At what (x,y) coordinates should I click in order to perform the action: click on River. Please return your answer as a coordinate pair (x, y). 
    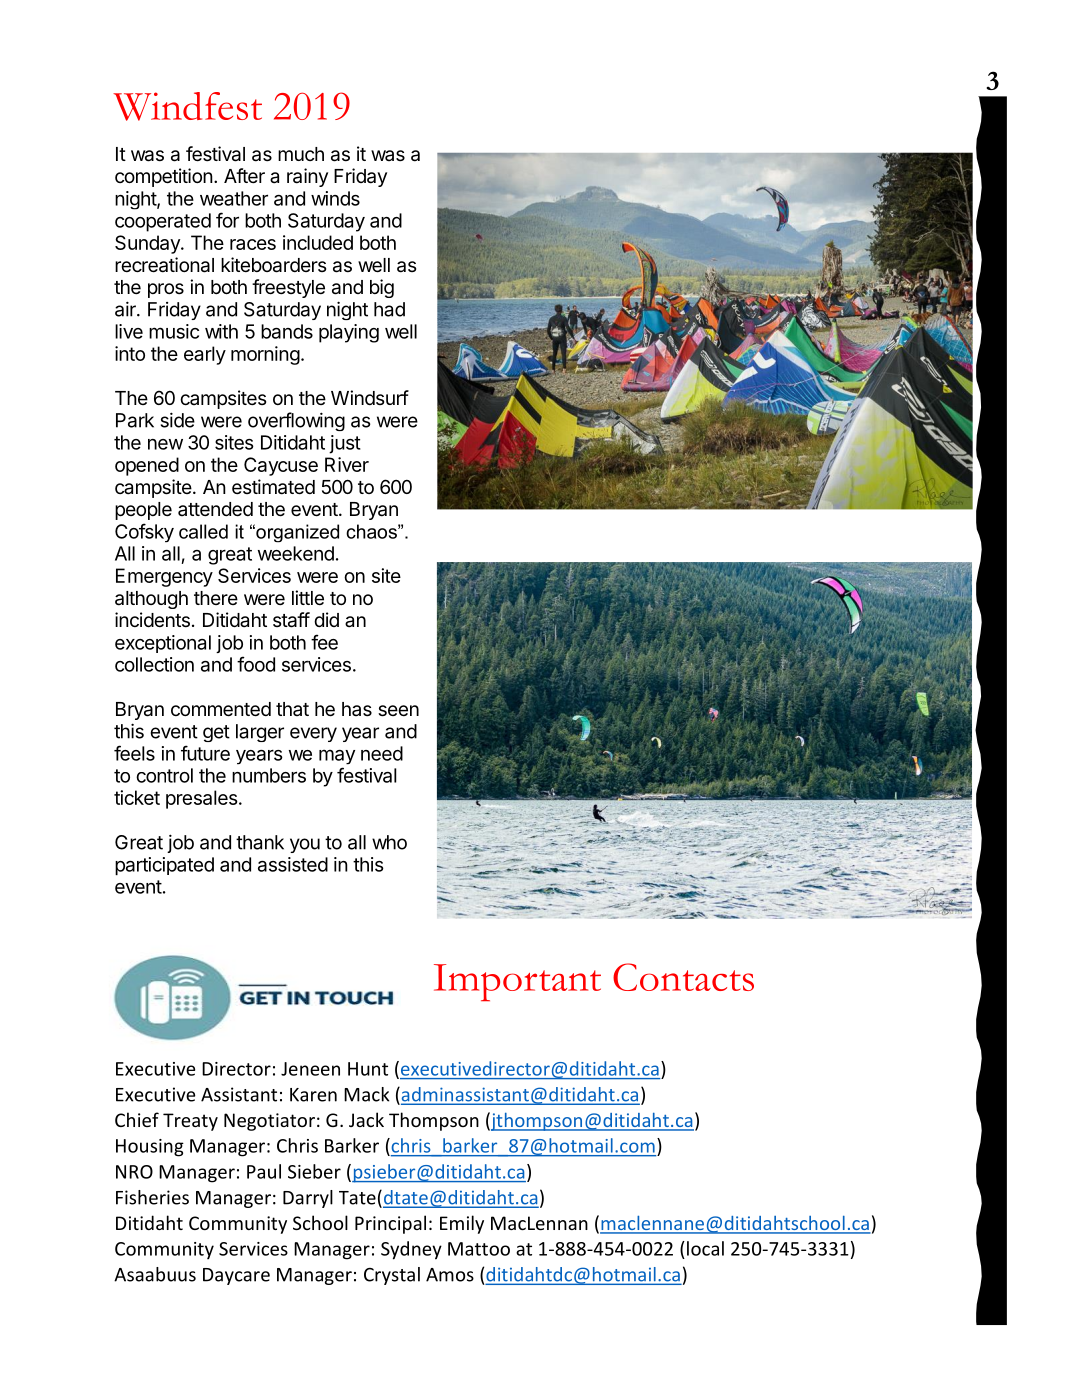
    Looking at the image, I should click on (347, 464).
